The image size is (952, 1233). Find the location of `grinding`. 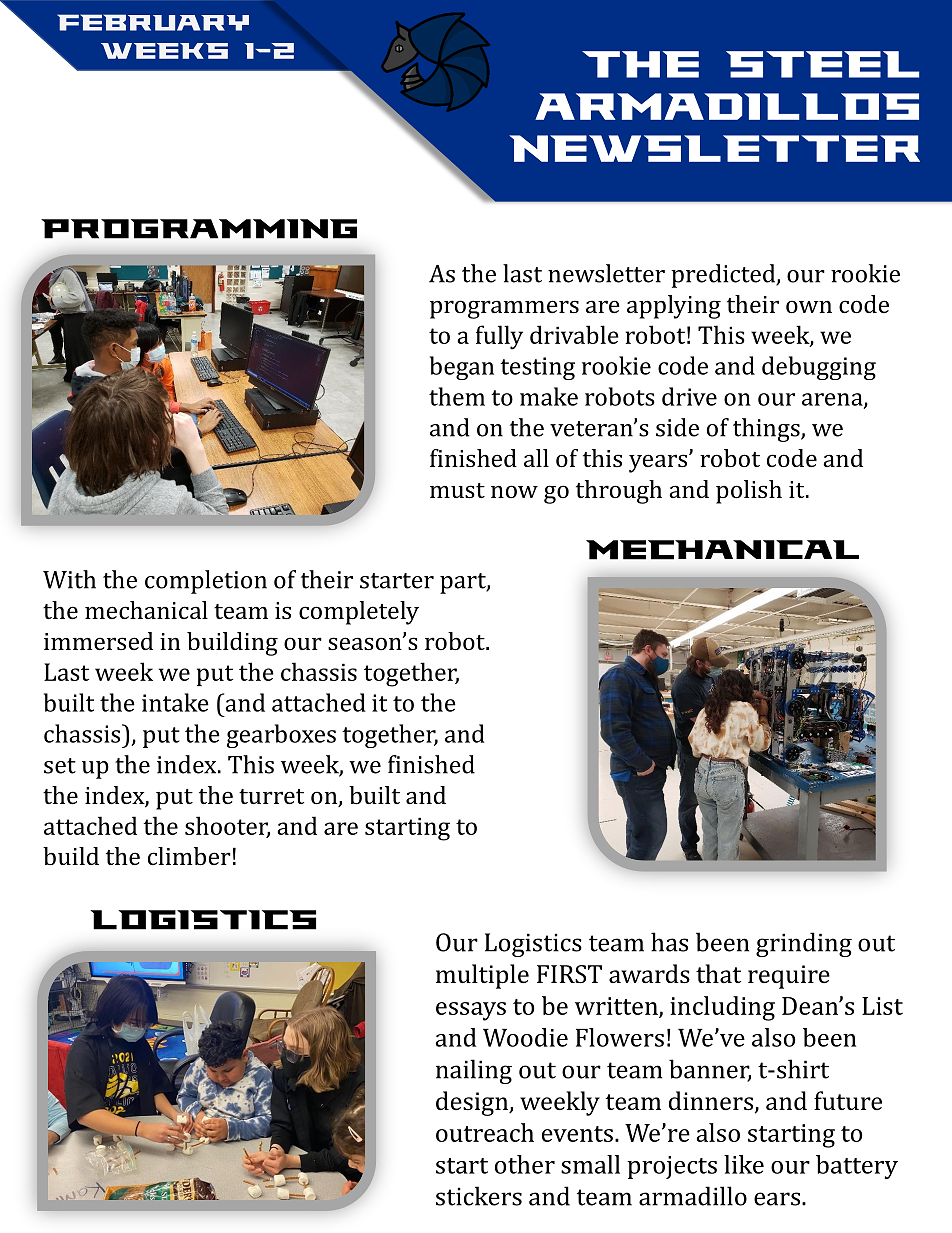

grinding is located at coordinates (804, 944).
